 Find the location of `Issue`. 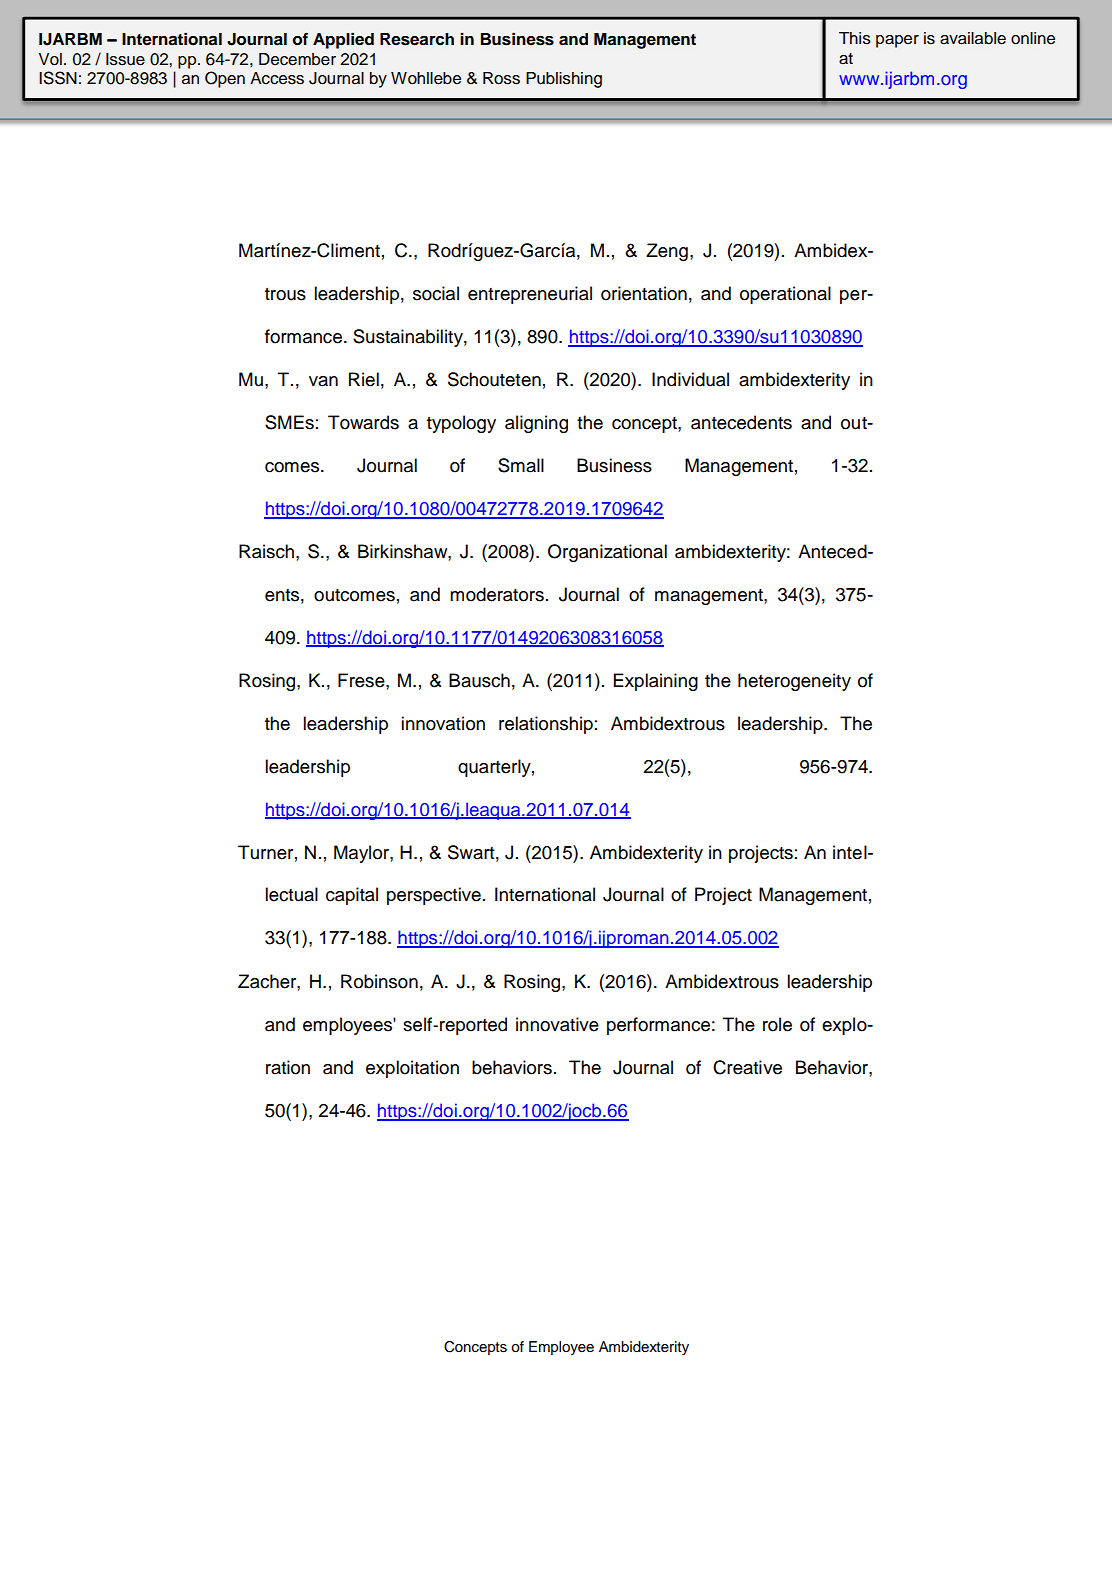

Issue is located at coordinates (125, 59).
